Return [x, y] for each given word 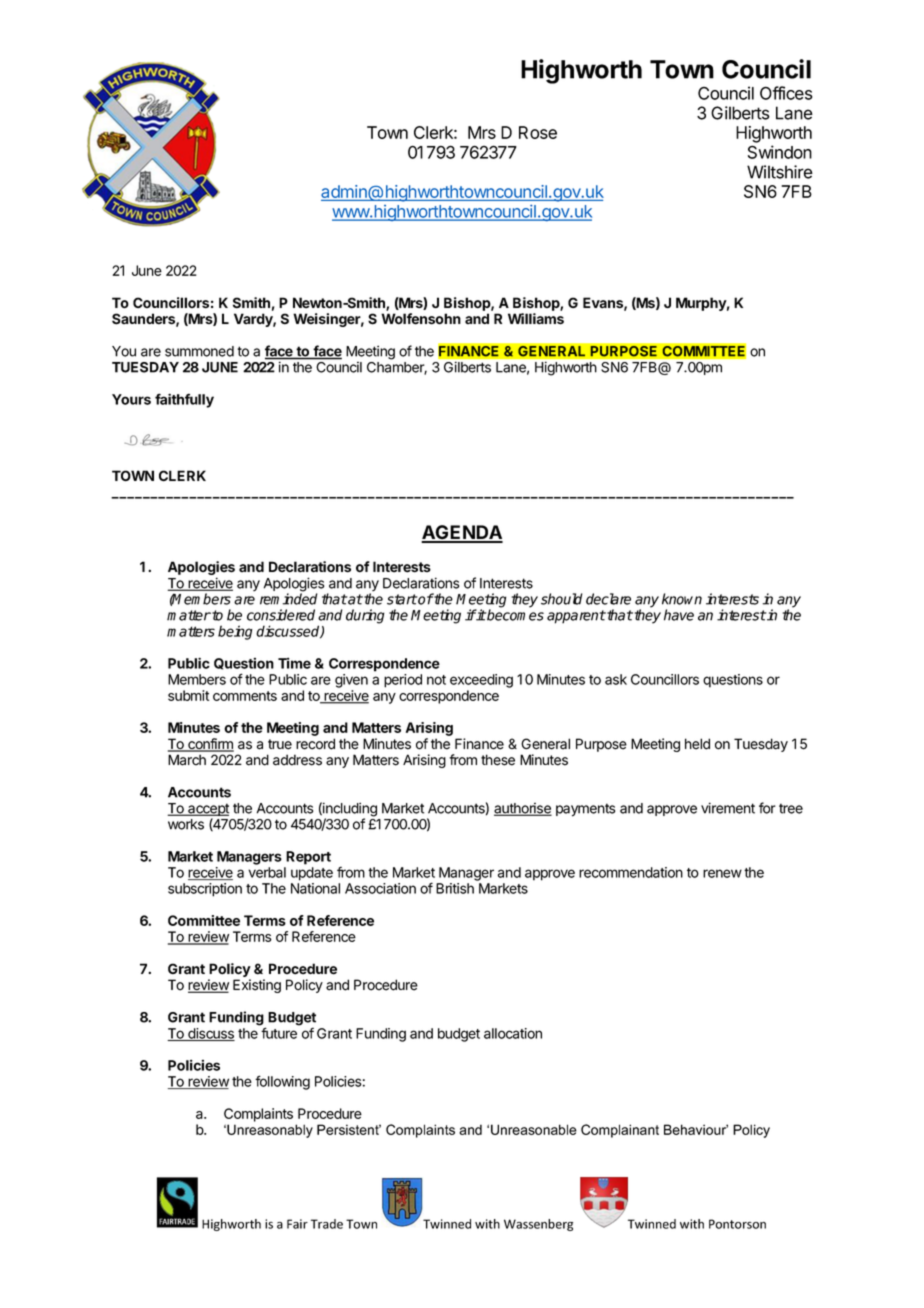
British [455, 888]
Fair [297, 1224]
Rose [538, 132]
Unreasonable [534, 1129]
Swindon [780, 152]
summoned [199, 351]
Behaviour [696, 1129]
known [682, 599]
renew [722, 873]
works [186, 824]
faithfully [184, 400]
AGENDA [462, 533]
